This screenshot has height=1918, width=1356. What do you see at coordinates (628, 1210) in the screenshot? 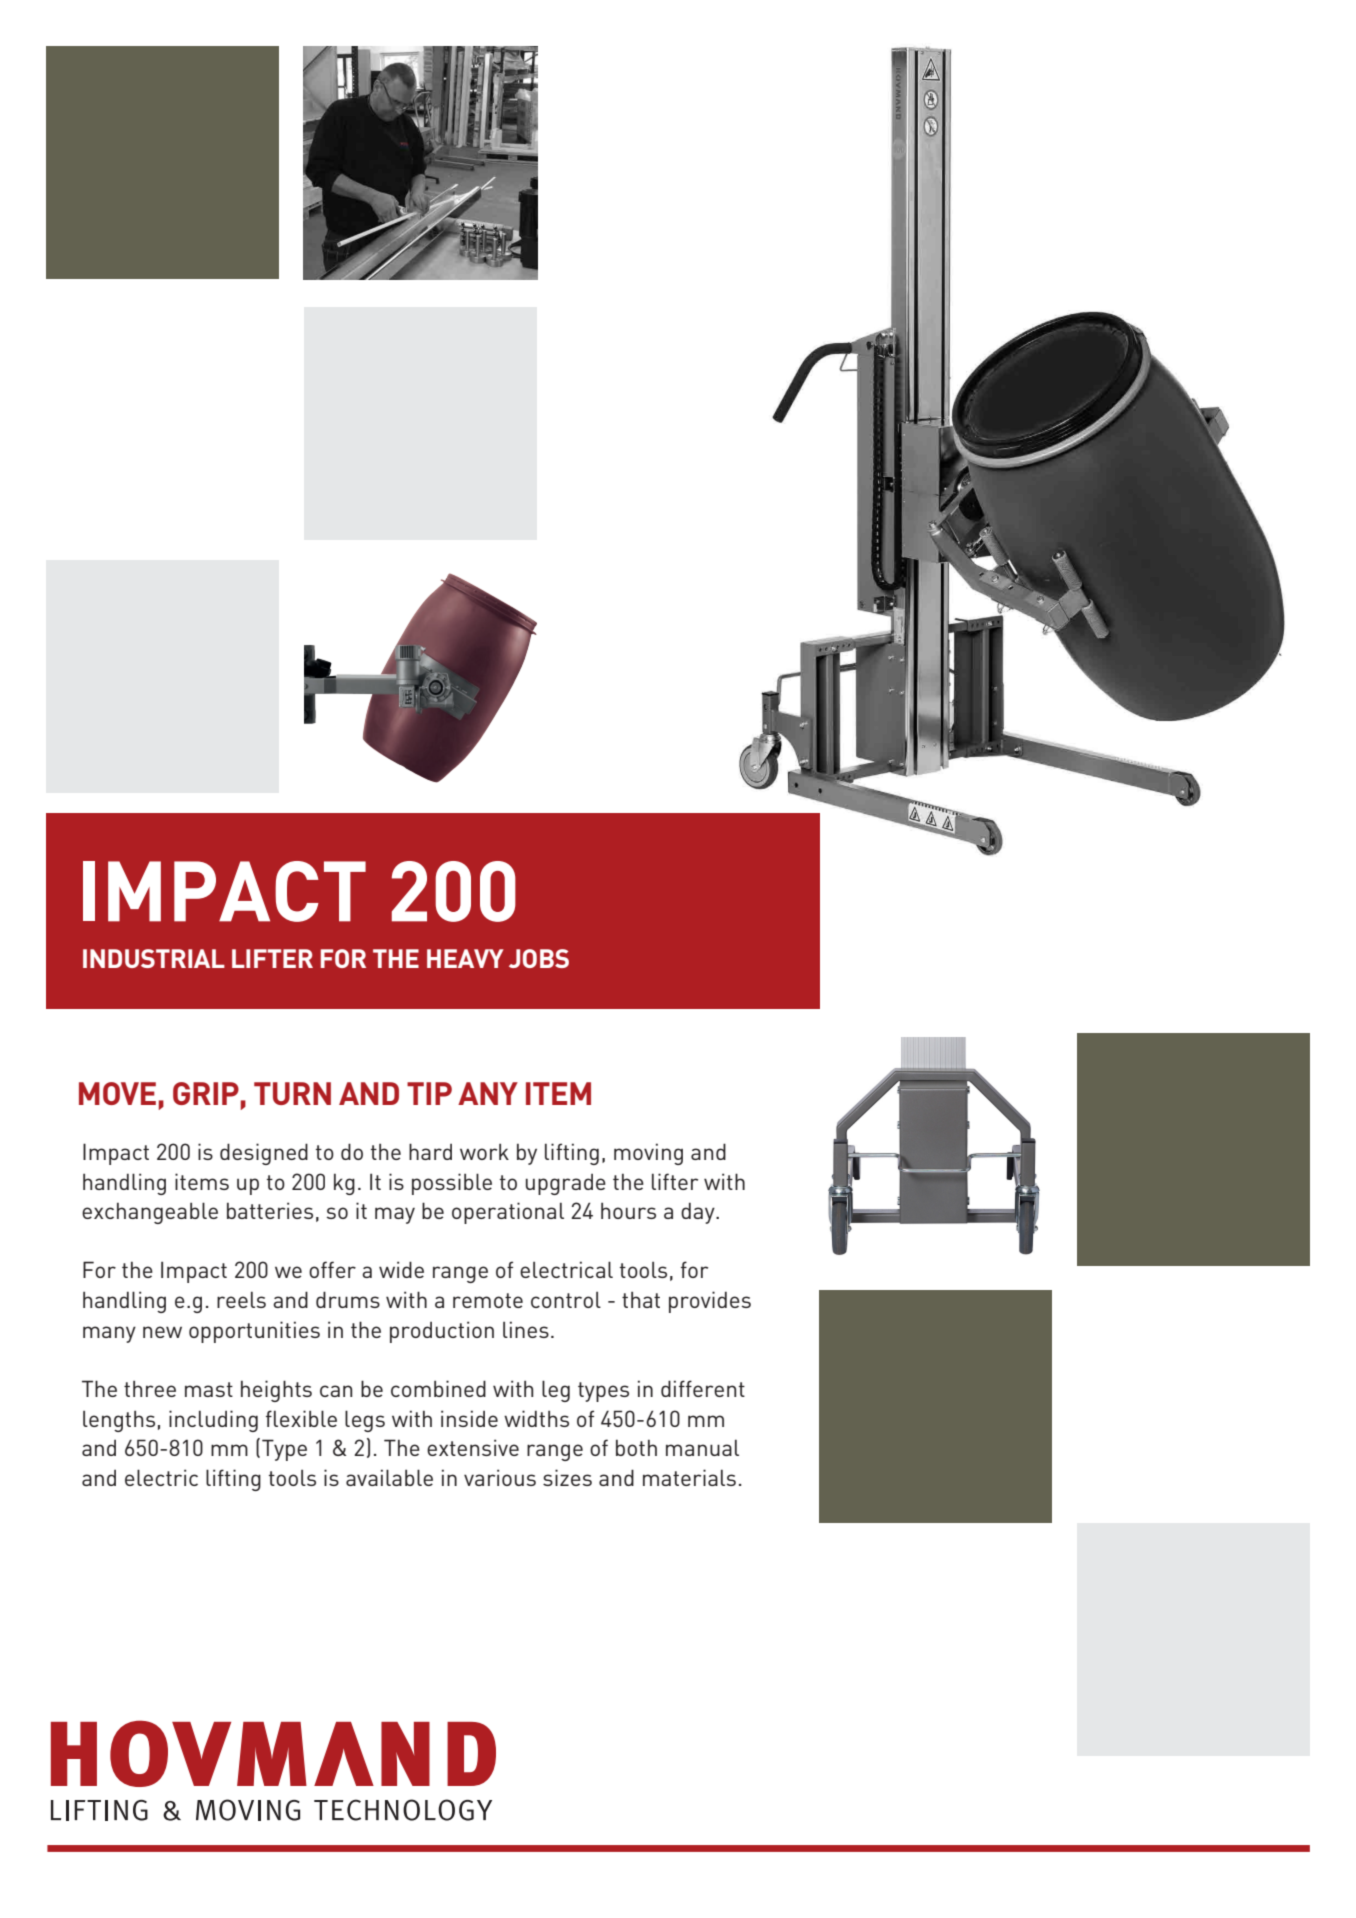
I see `hours` at bounding box center [628, 1210].
